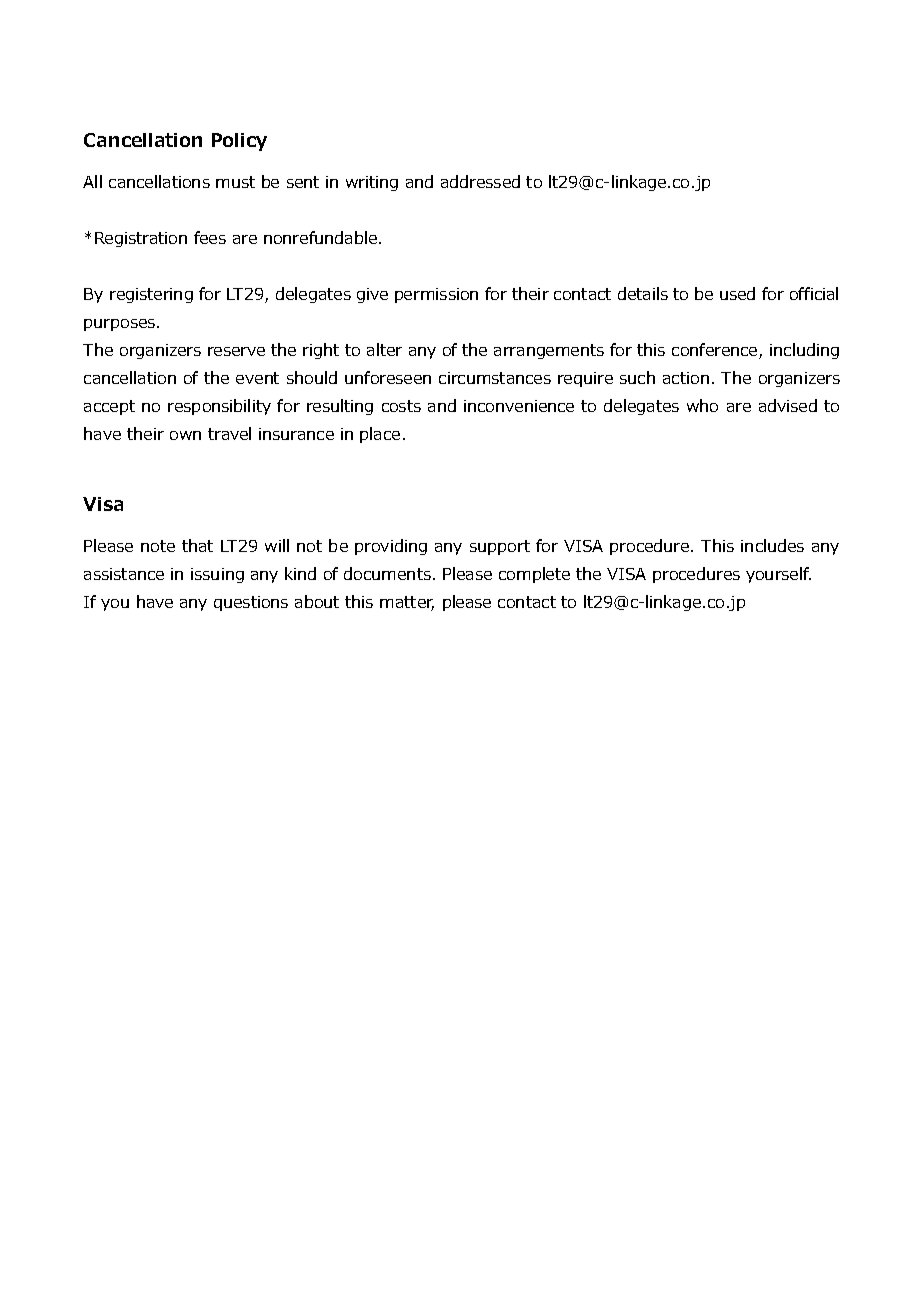 The width and height of the screenshot is (924, 1308). Describe the element at coordinates (372, 183) in the screenshot. I see `writing` at that location.
